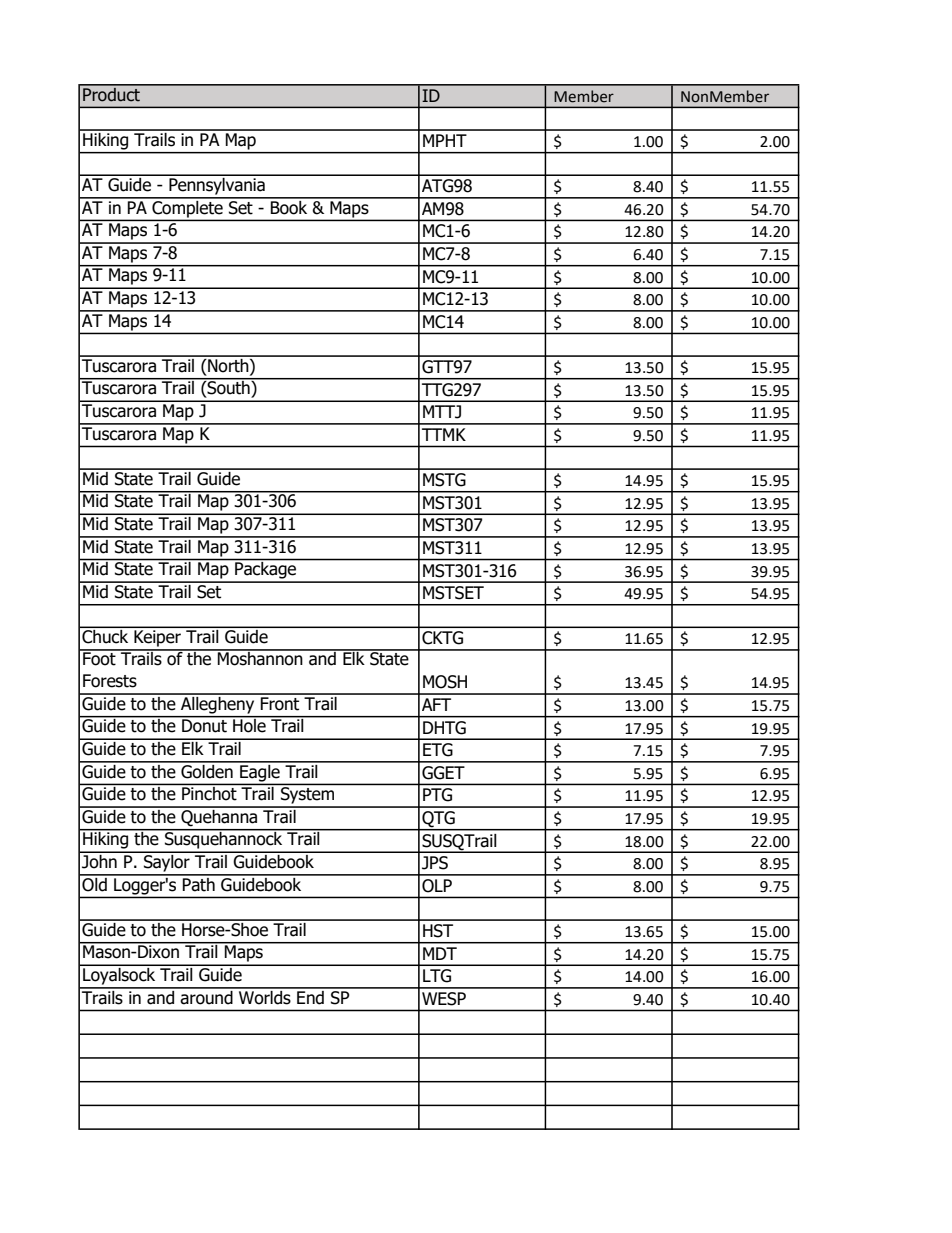  I want to click on Chuck, so click(105, 635).
